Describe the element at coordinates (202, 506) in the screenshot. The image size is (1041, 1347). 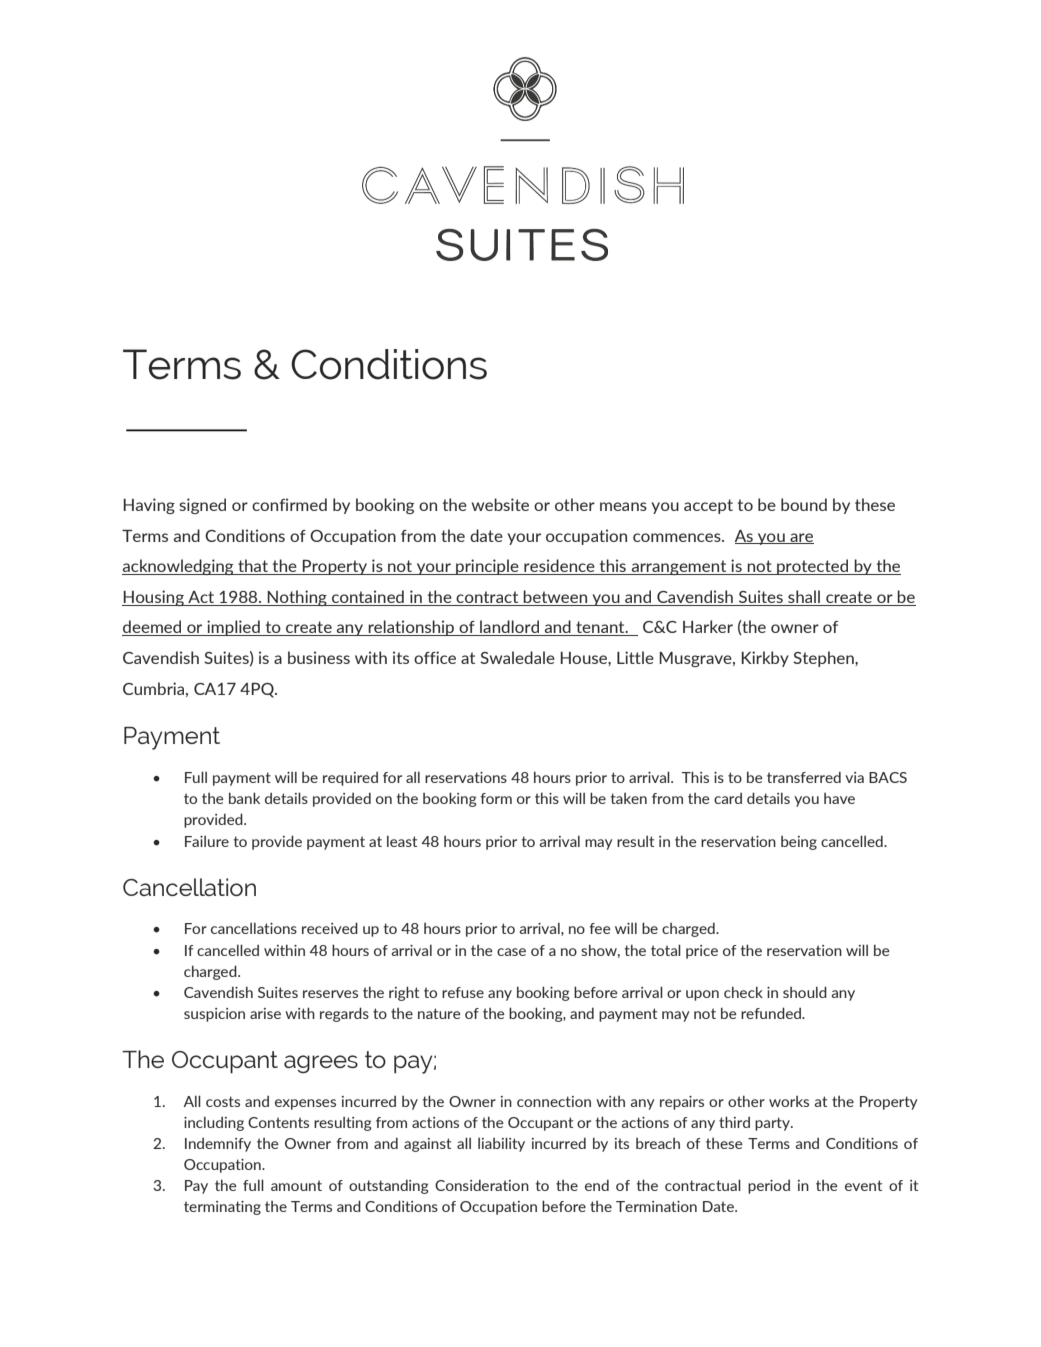
I see `signed` at that location.
